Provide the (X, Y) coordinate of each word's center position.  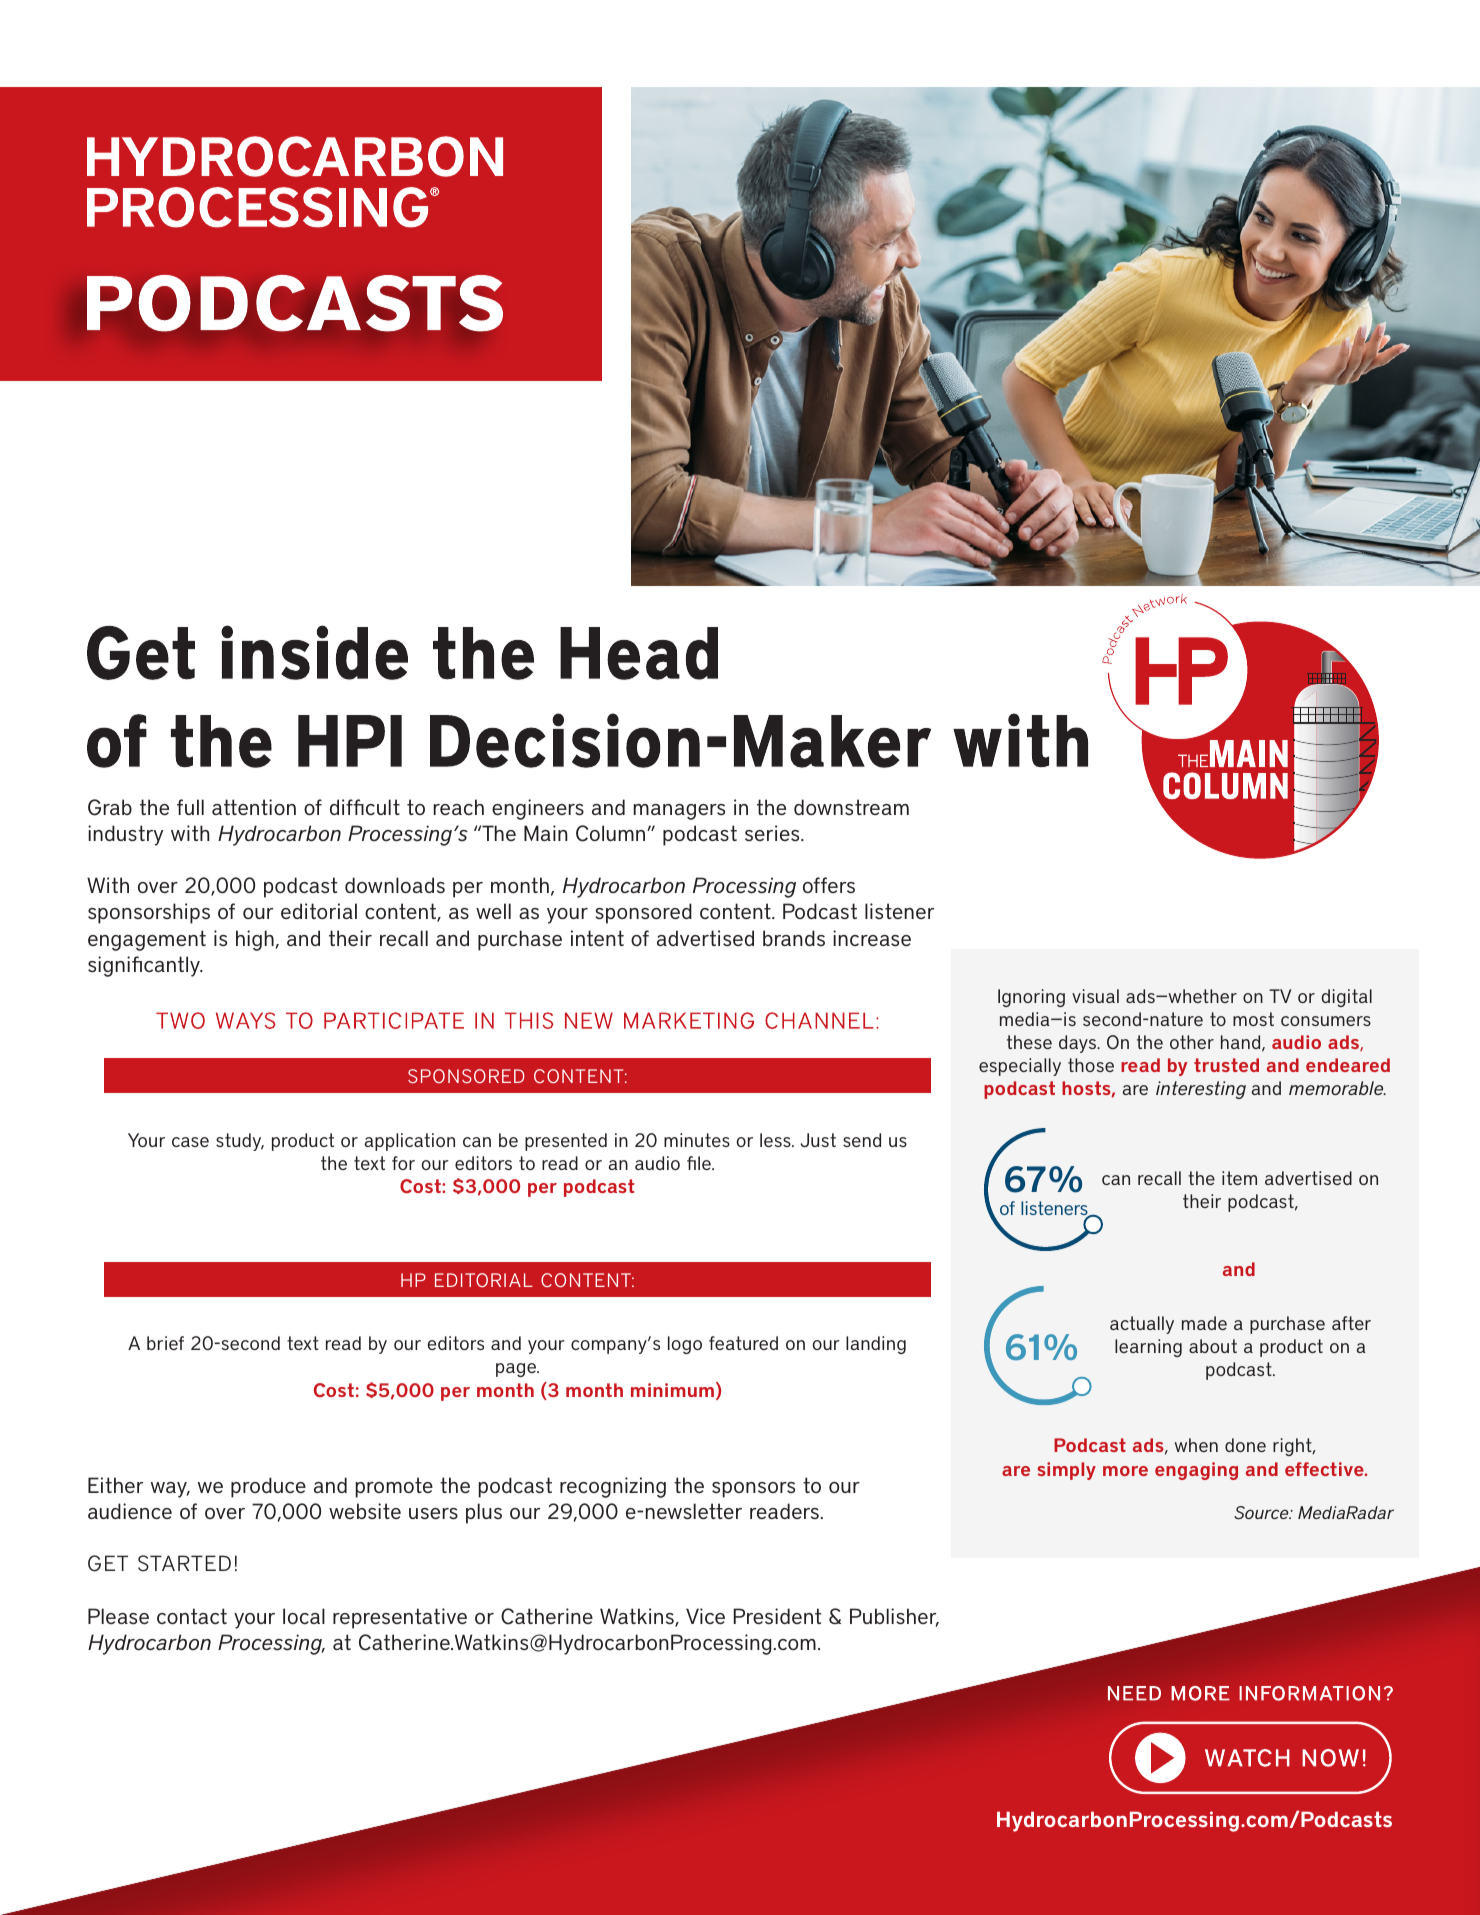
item (1239, 1178)
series (773, 833)
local (304, 1616)
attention (254, 807)
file (700, 1163)
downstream (851, 807)
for (403, 1163)
